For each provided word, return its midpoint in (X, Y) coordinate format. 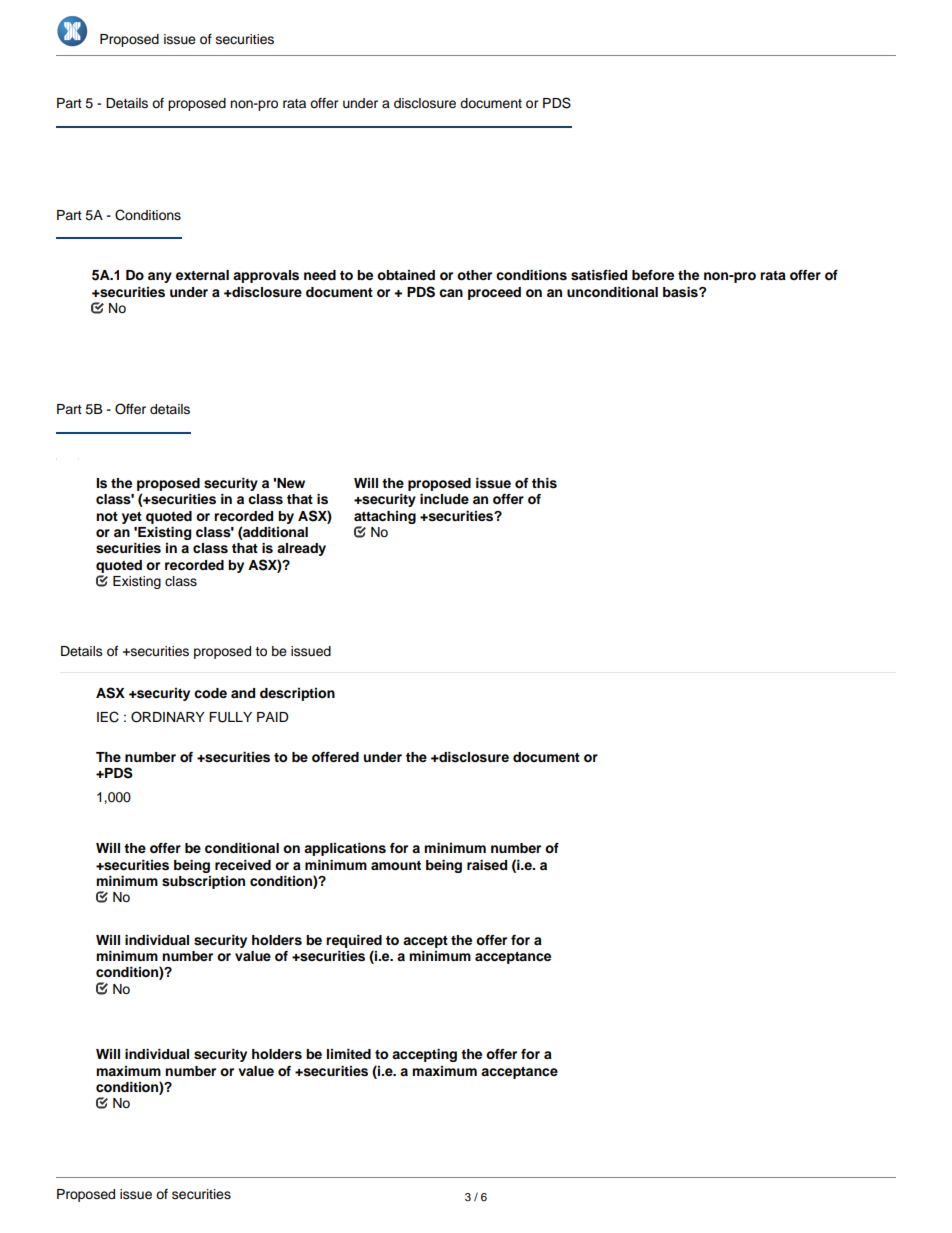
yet (132, 518)
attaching (385, 517)
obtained (406, 275)
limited (349, 1054)
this (544, 483)
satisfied (599, 275)
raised (487, 865)
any (160, 277)
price (150, 1177)
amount (396, 865)
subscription (203, 882)
